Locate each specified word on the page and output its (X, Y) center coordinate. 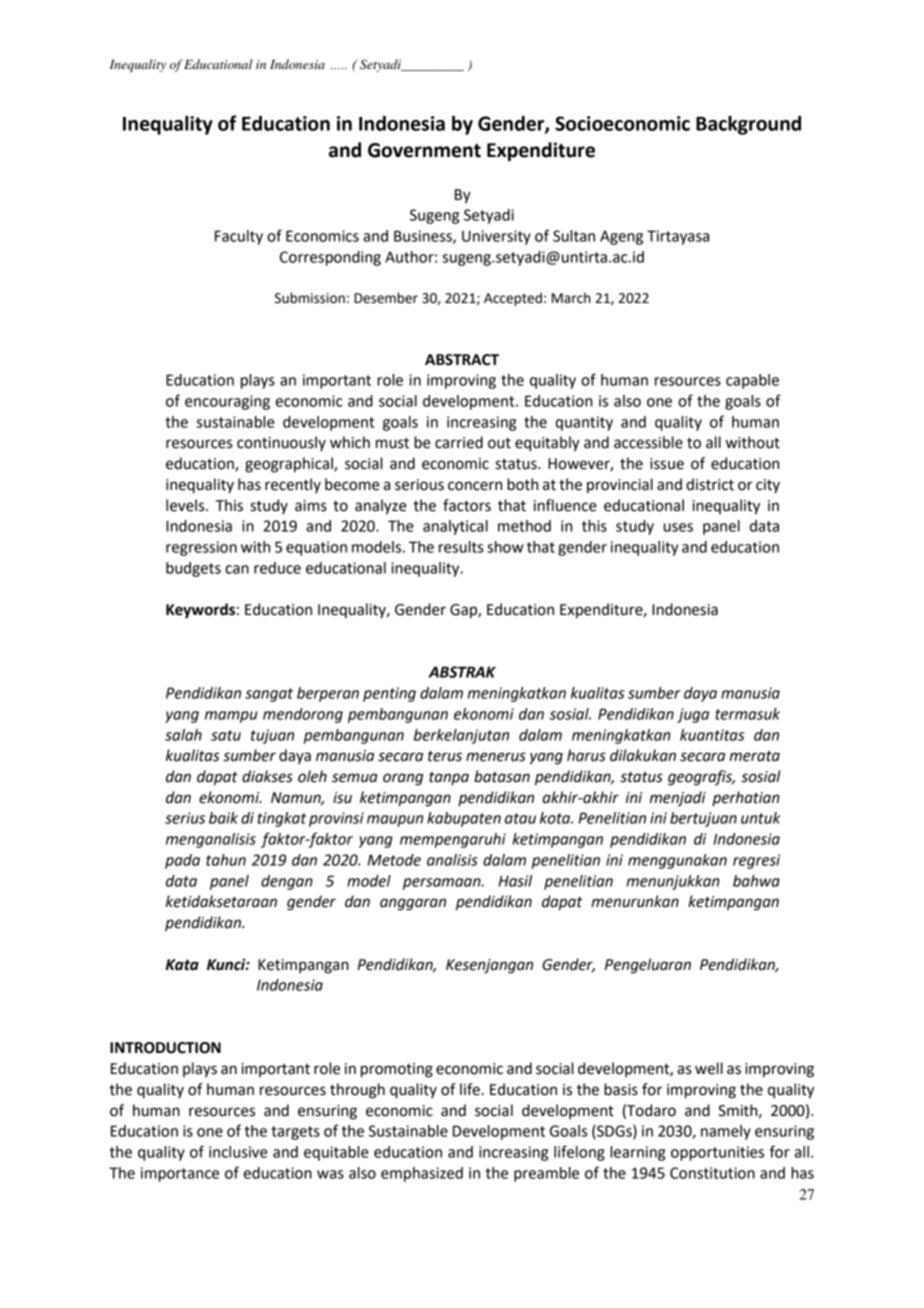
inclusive (238, 1152)
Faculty (239, 237)
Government (424, 150)
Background (748, 125)
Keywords (200, 611)
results (461, 547)
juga (693, 715)
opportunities (717, 1153)
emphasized (422, 1174)
